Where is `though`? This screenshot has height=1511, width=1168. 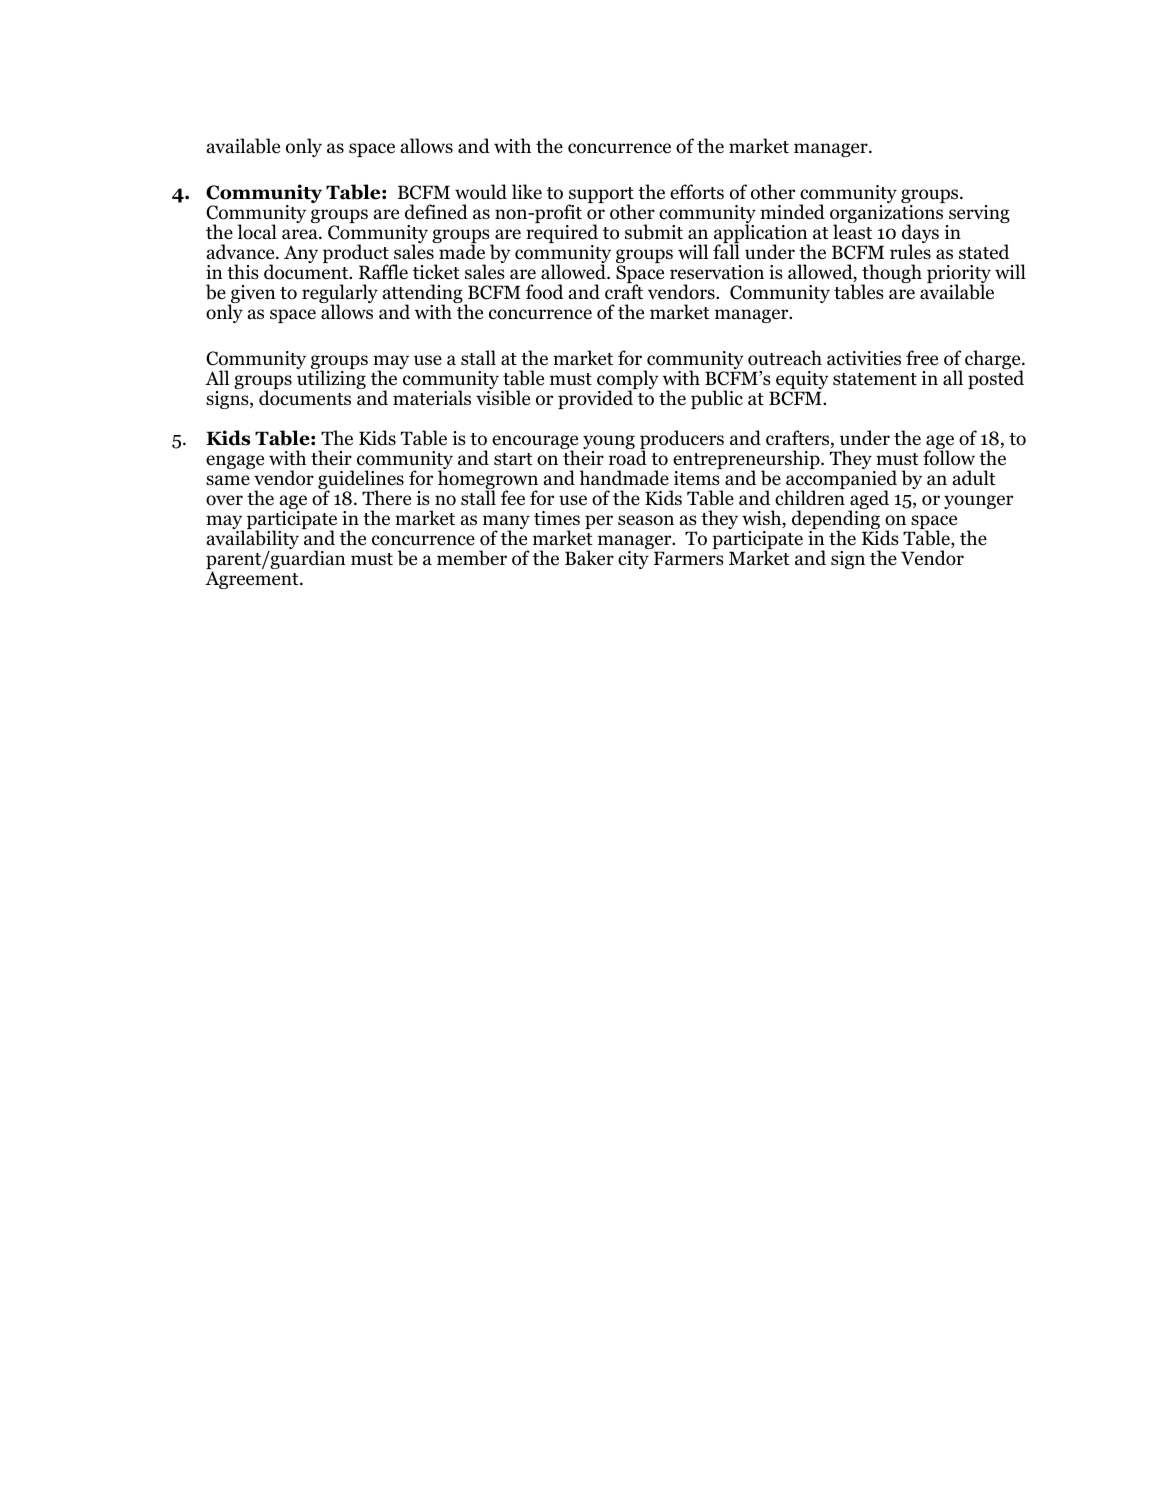 though is located at coordinates (891, 275).
